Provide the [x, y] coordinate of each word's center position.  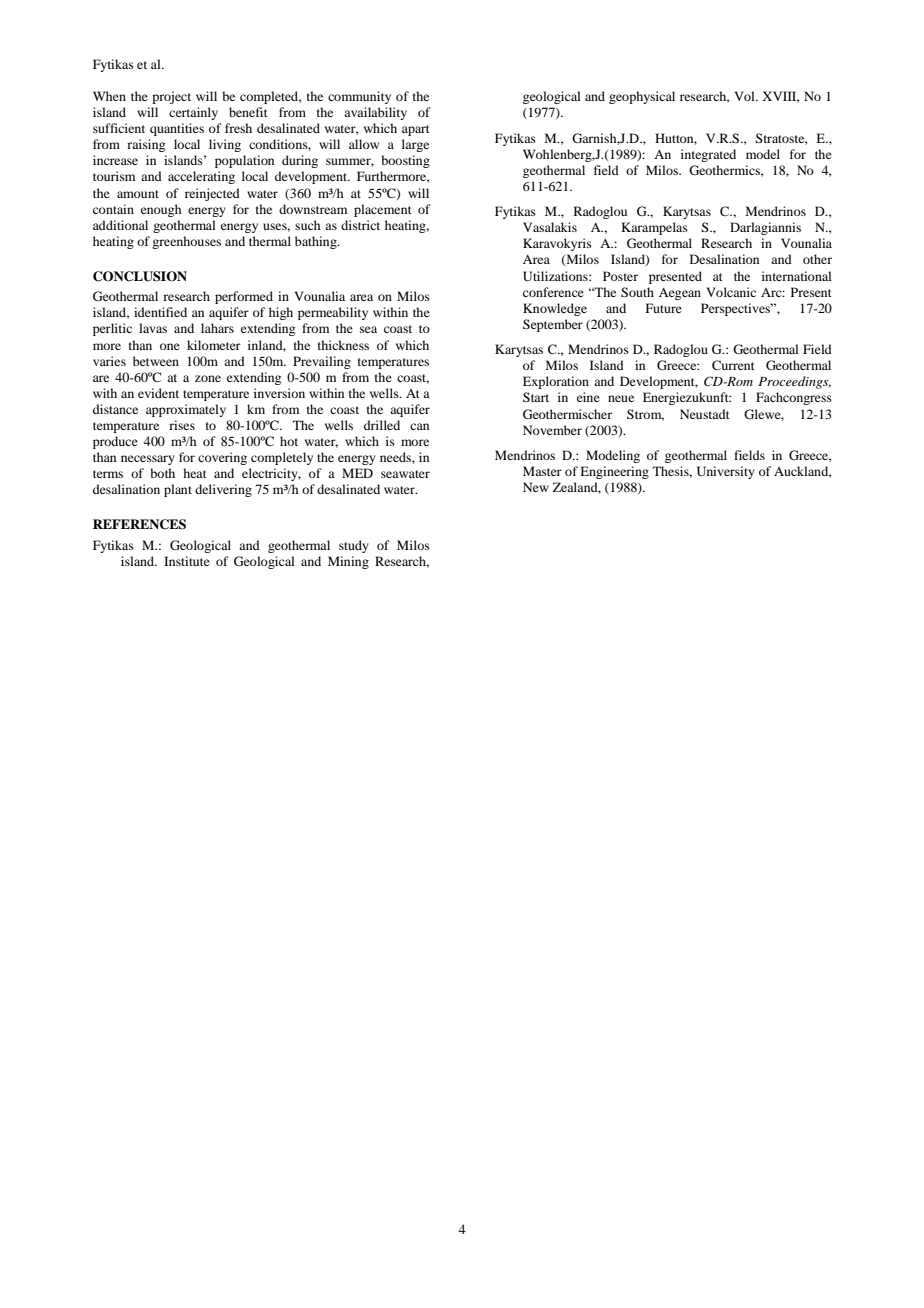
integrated [708, 155]
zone [208, 378]
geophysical [642, 97]
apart [416, 130]
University [726, 472]
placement [383, 210]
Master [542, 471]
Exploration [556, 382]
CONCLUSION [140, 276]
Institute [187, 561]
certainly [193, 113]
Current [733, 365]
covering [222, 458]
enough [161, 210]
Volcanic [731, 292]
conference [553, 292]
